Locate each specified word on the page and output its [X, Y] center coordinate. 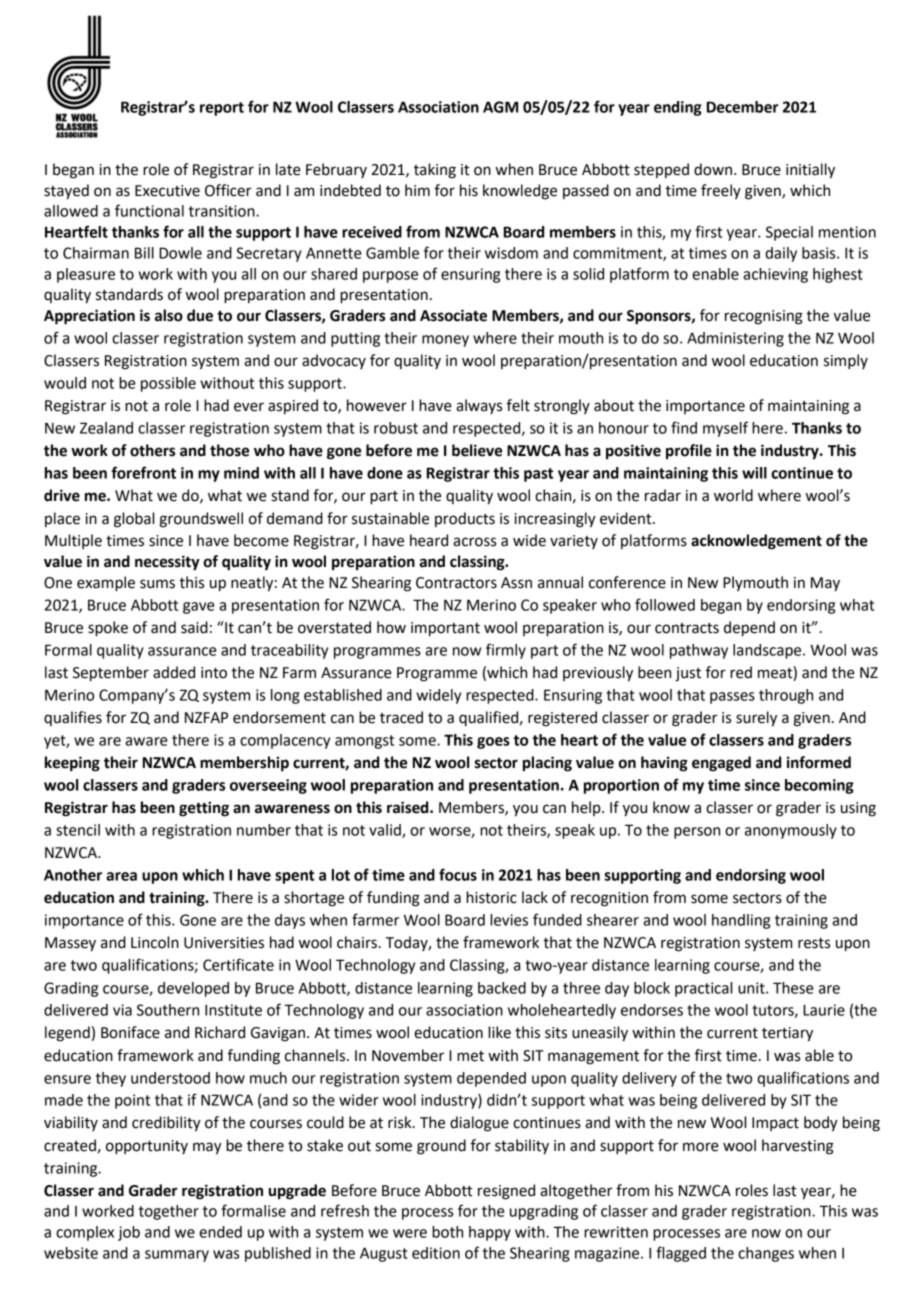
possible [168, 384]
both [447, 1232]
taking [435, 171]
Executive [167, 191]
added [174, 672]
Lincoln [155, 942]
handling [741, 921]
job [129, 1233]
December [743, 107]
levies [509, 920]
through [786, 696]
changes [766, 1254]
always [479, 406]
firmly [506, 651]
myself [725, 429]
